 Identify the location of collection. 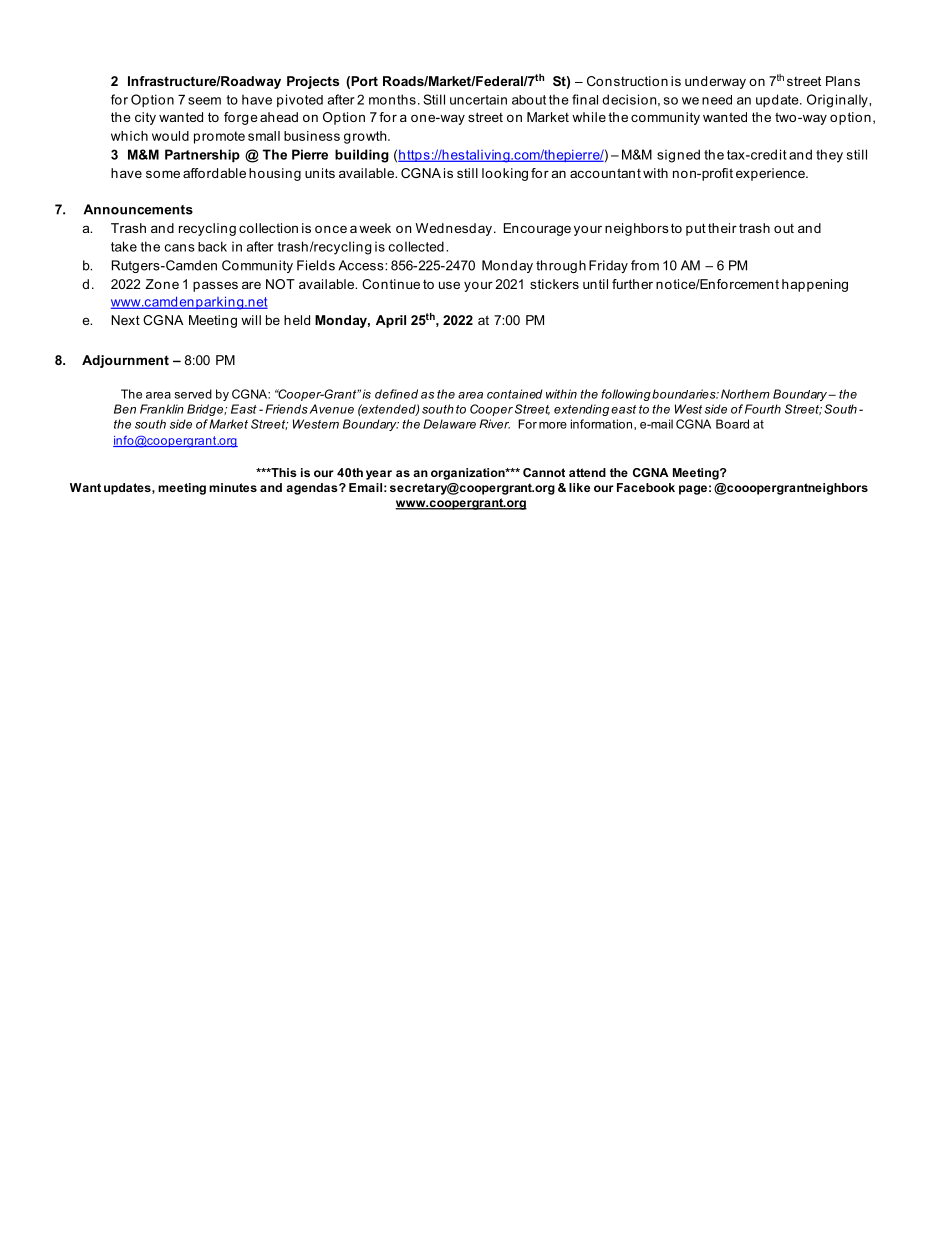
(268, 228).
